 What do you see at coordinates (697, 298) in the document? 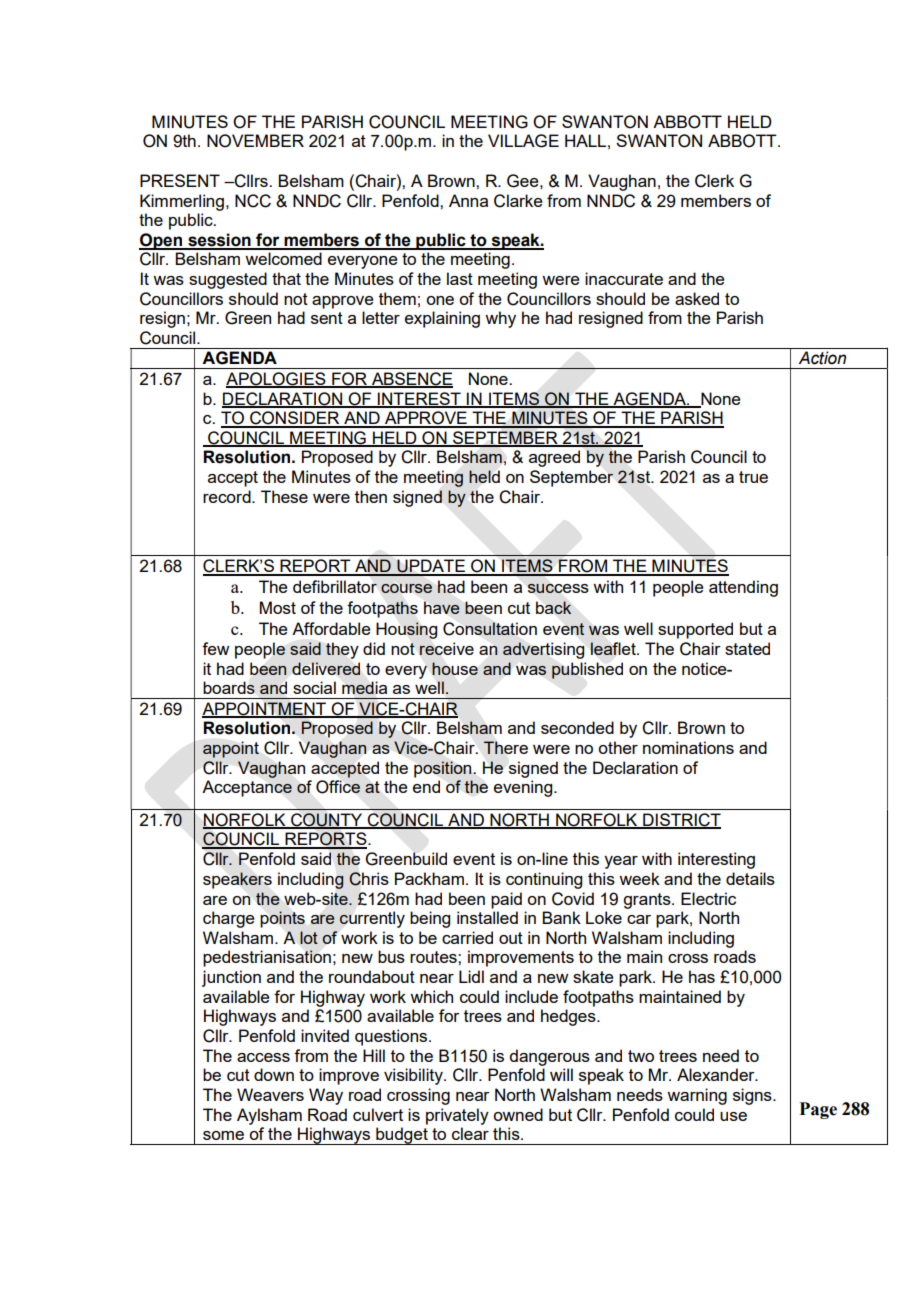
I see `asked` at bounding box center [697, 298].
